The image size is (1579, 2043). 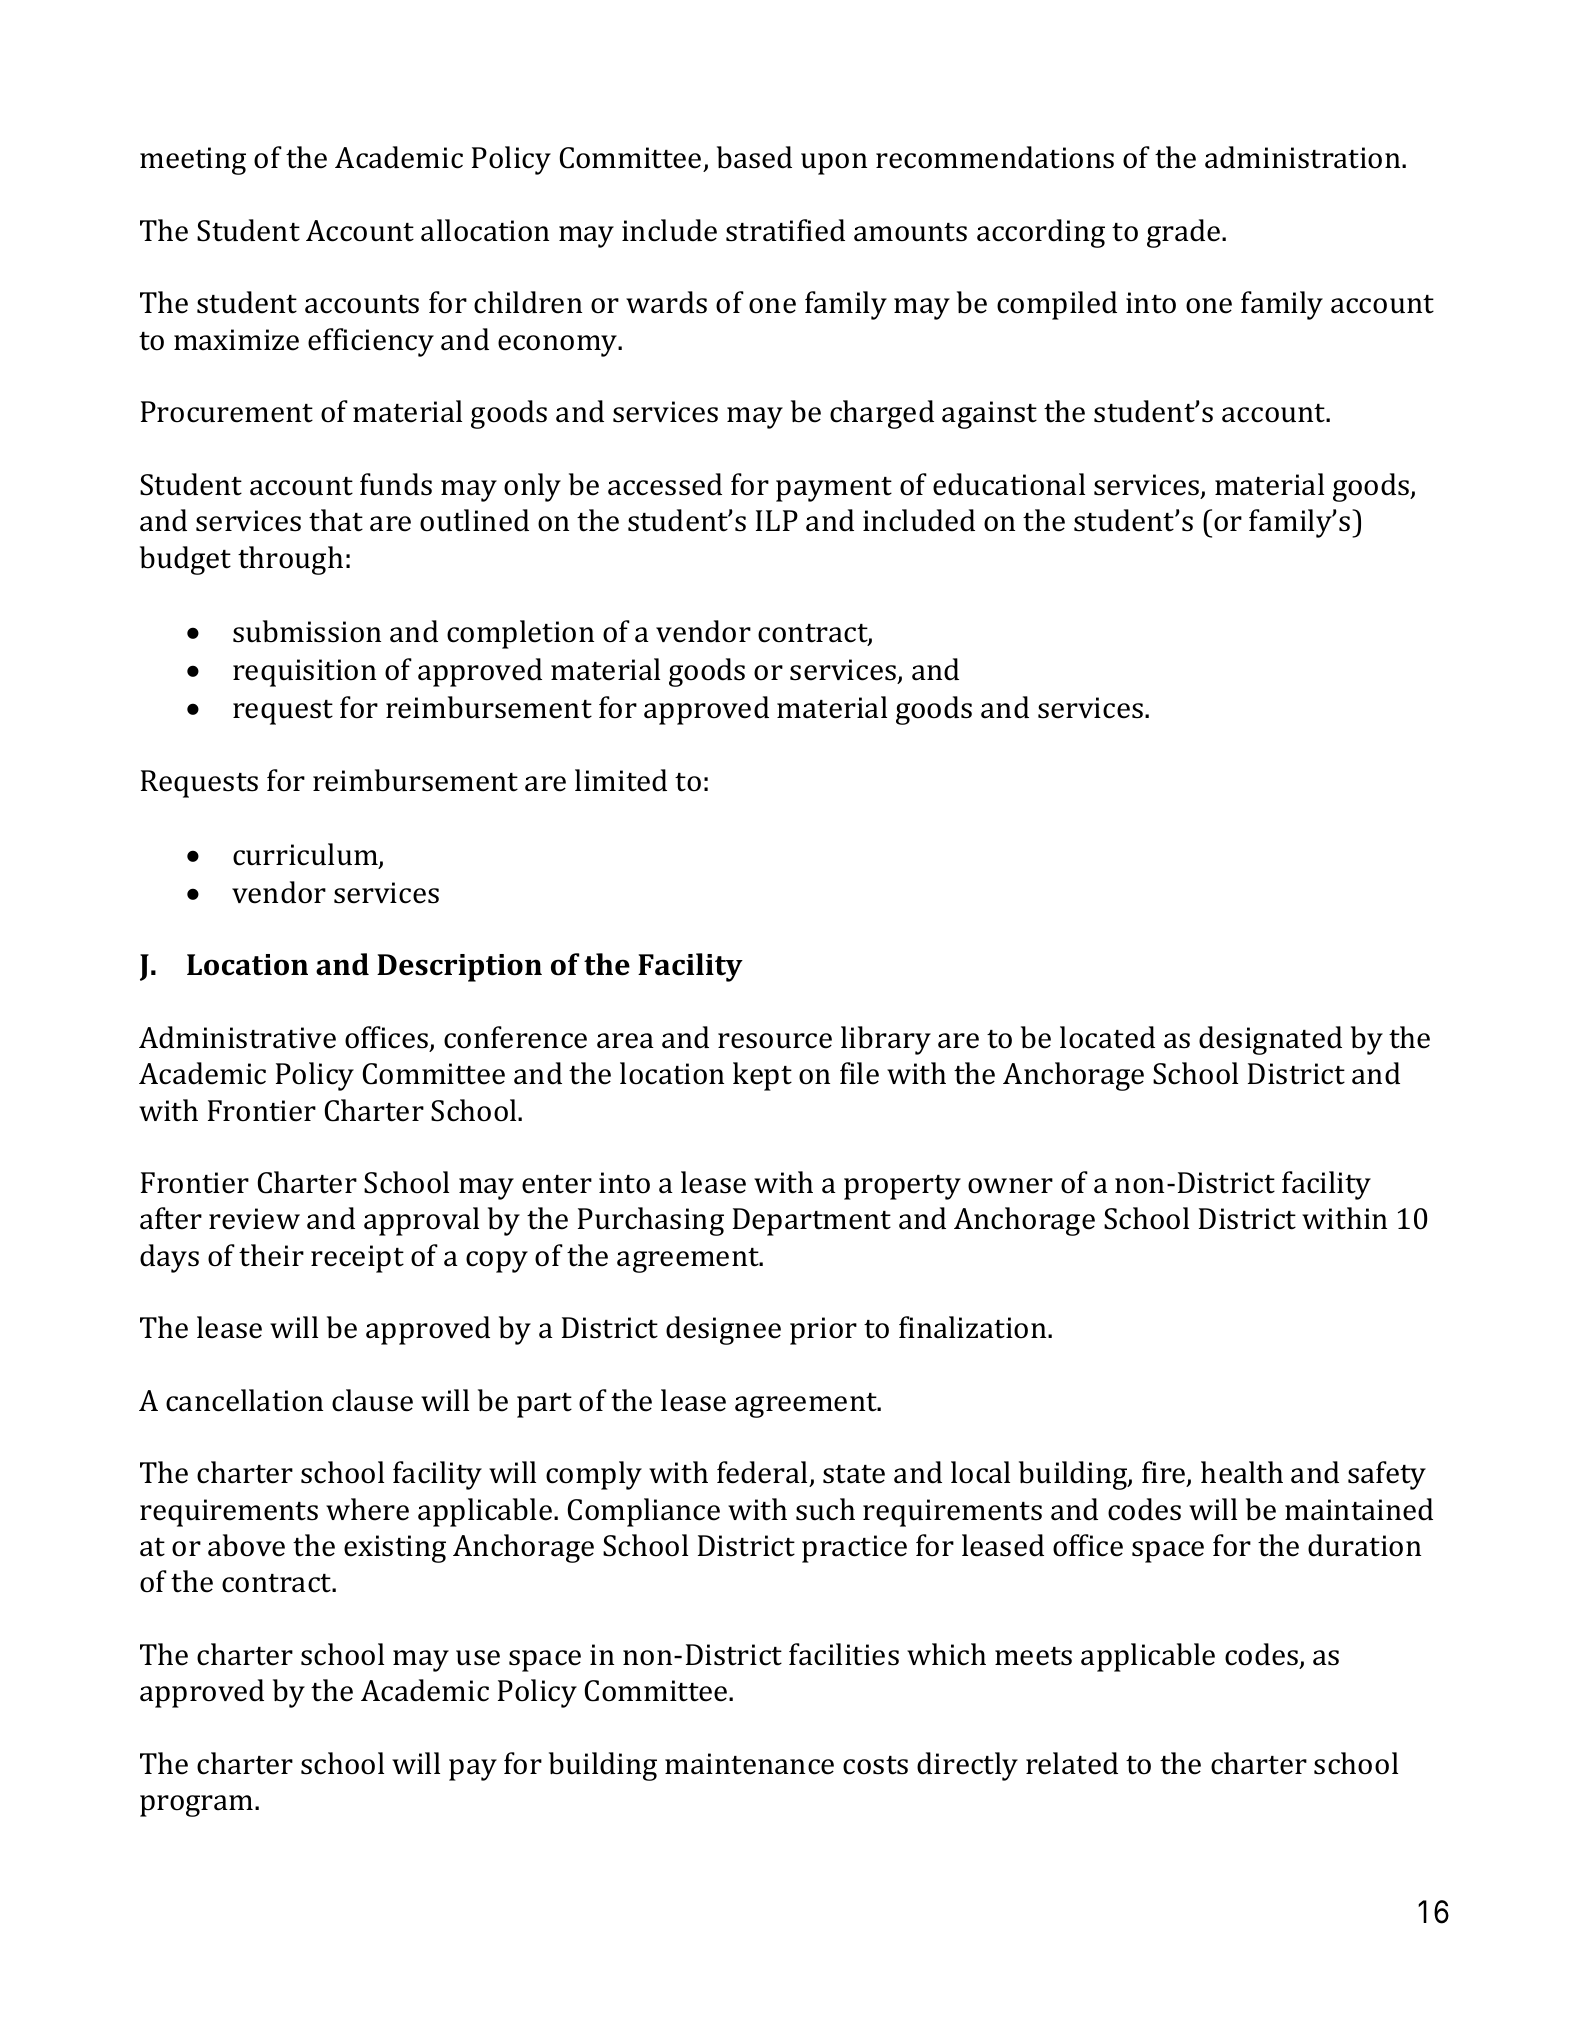 I want to click on educational, so click(x=1009, y=484).
